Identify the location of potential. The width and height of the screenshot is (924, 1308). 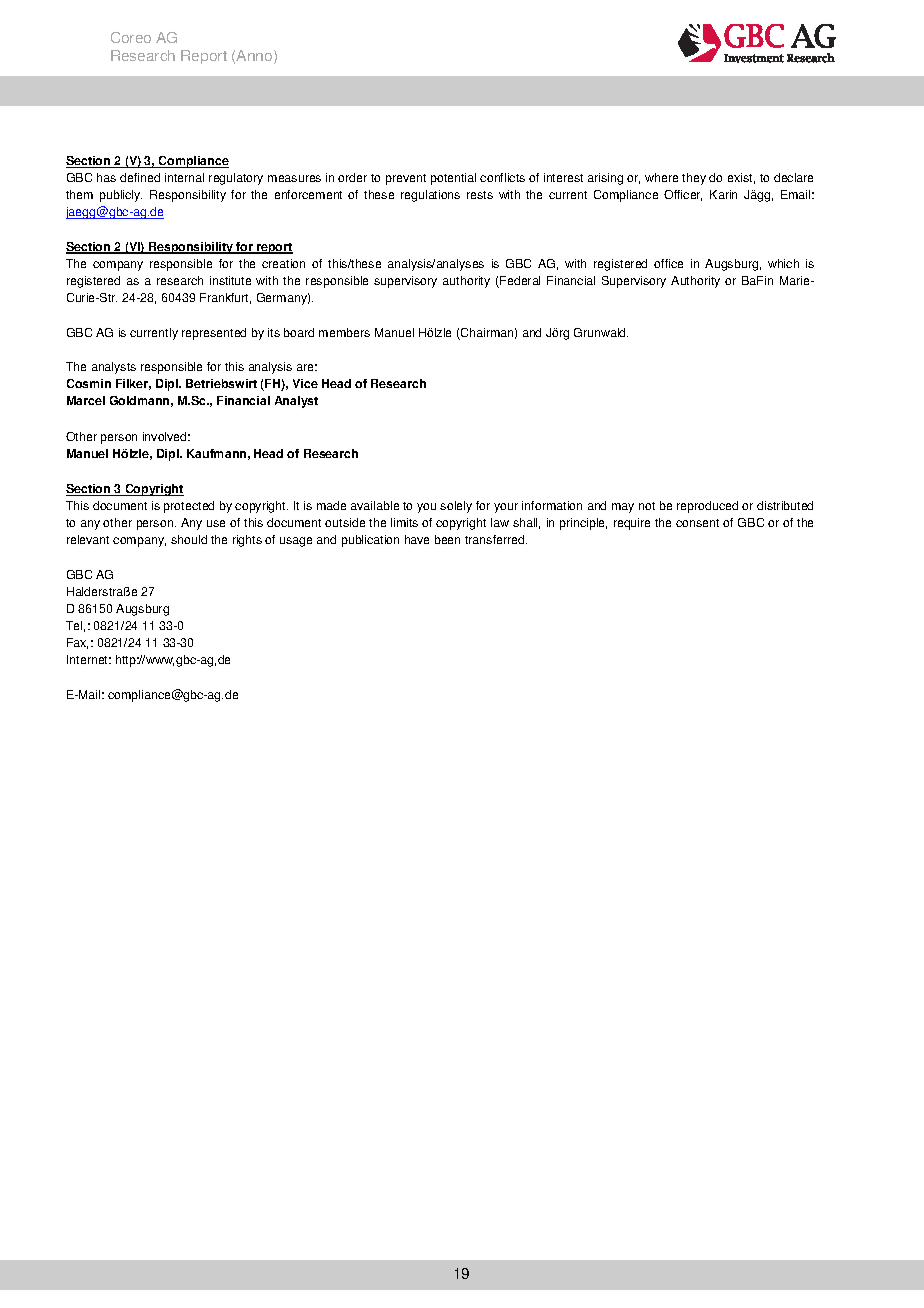
(453, 179).
